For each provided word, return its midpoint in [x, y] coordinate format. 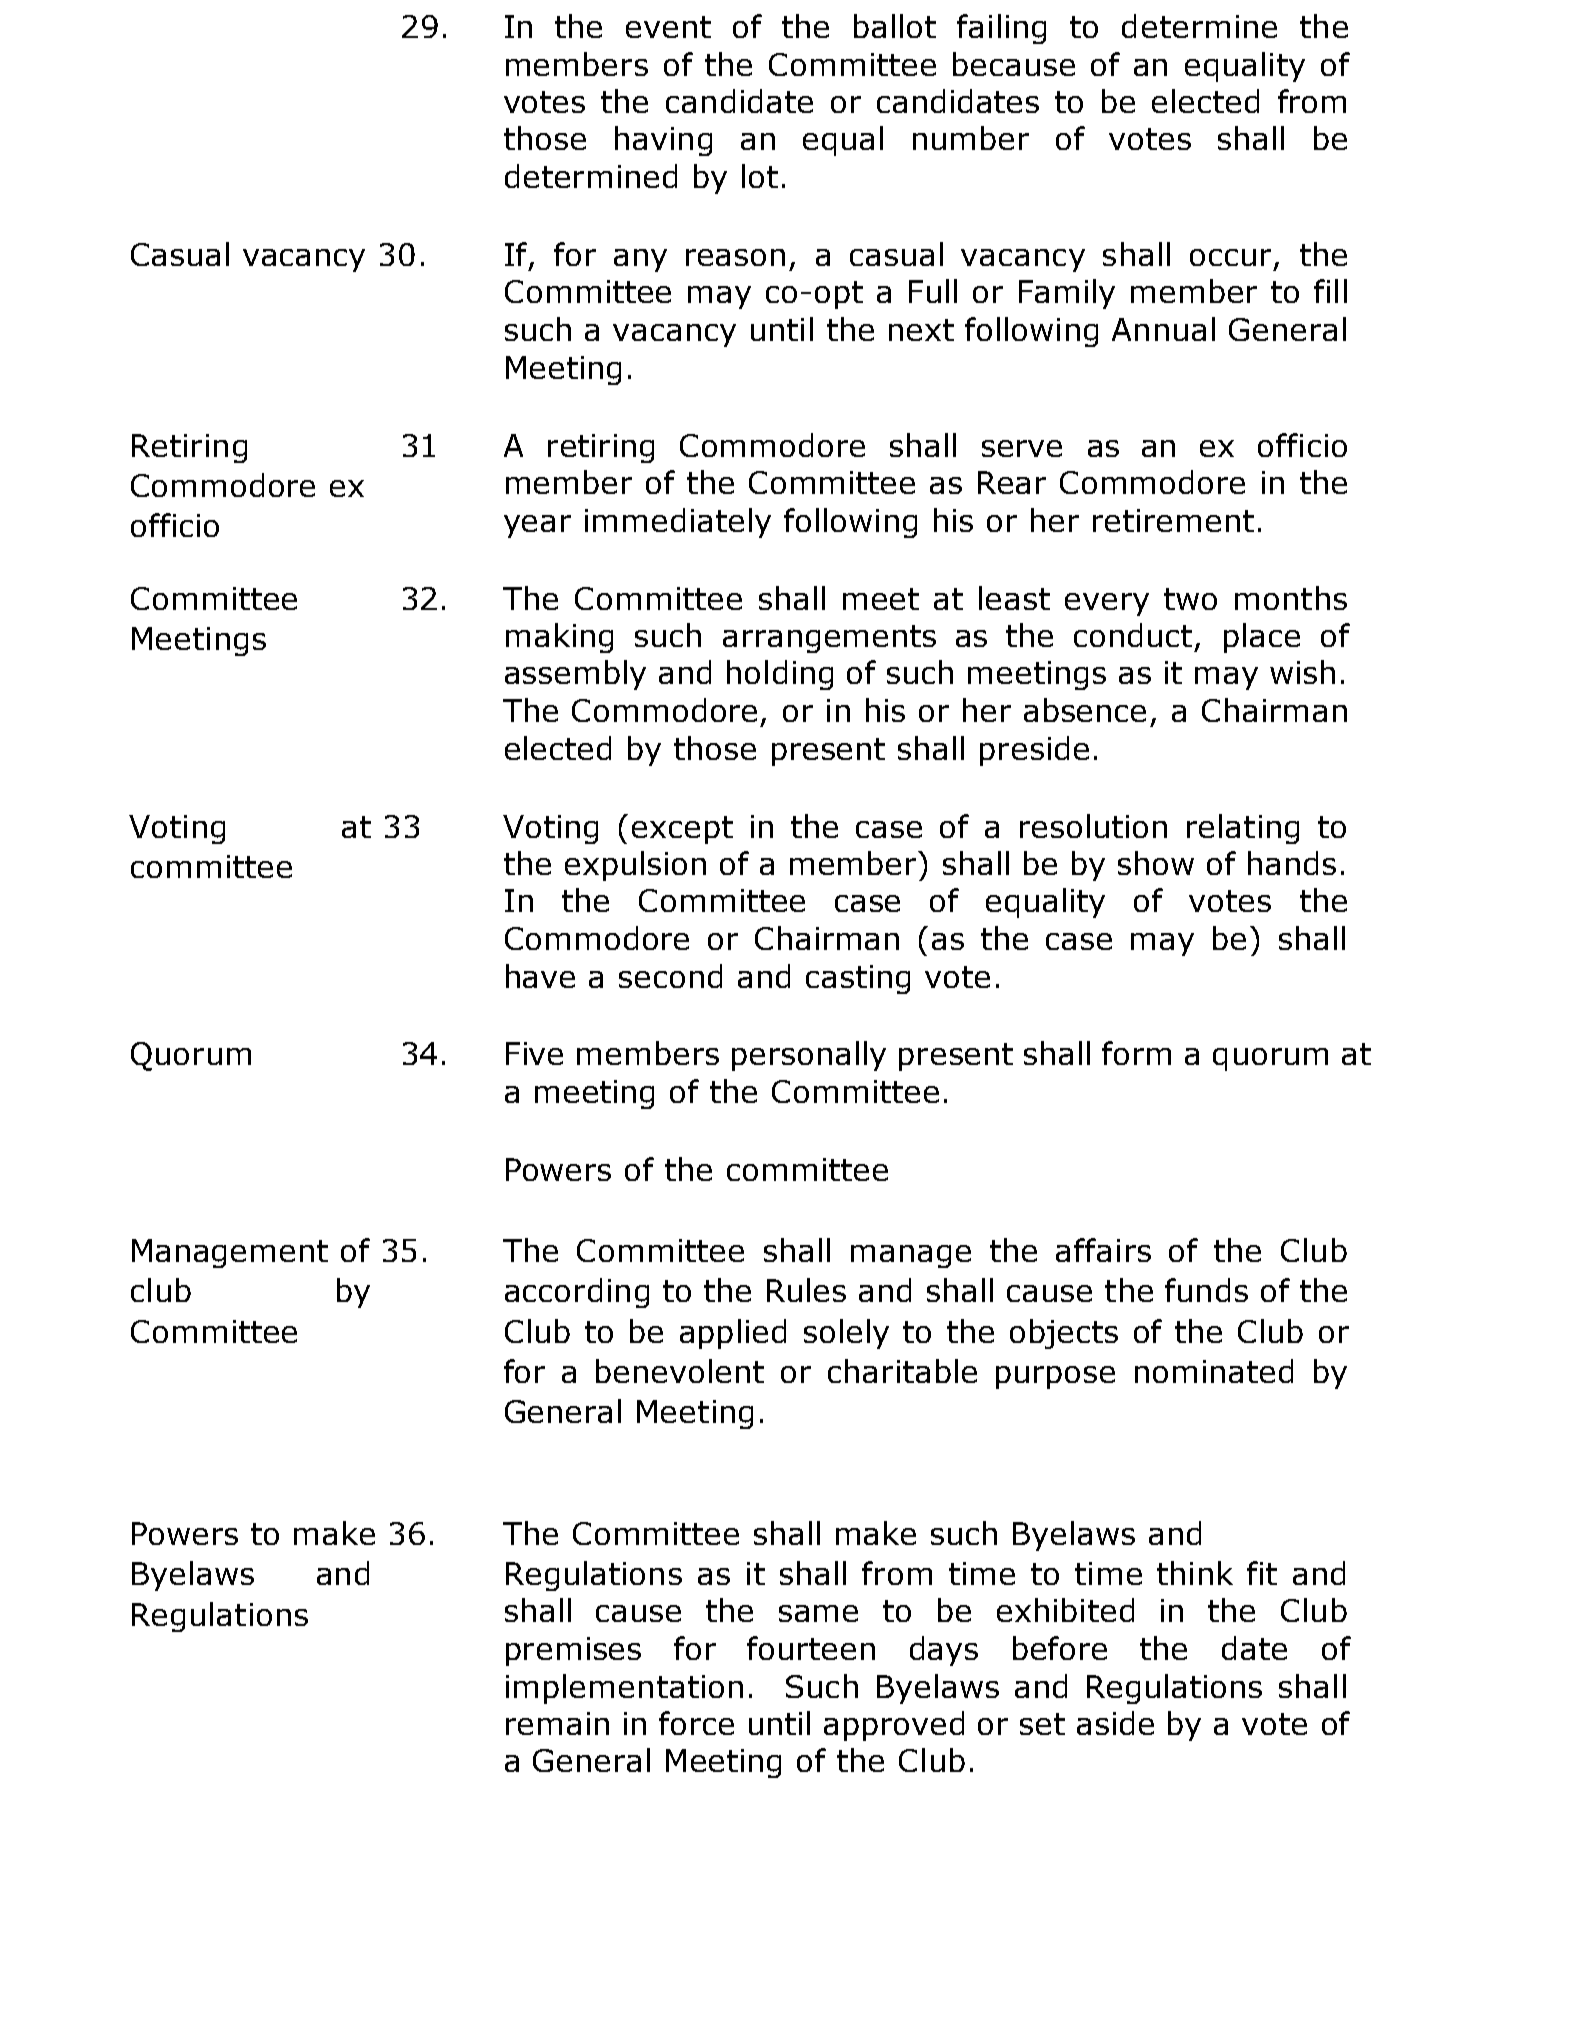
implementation [624, 1689]
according [577, 1293]
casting [858, 979]
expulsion [635, 866]
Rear [1012, 482]
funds [1206, 1290]
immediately [678, 523]
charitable [902, 1371]
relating [1243, 829]
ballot [895, 26]
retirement [1173, 520]
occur [1230, 257]
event [668, 27]
